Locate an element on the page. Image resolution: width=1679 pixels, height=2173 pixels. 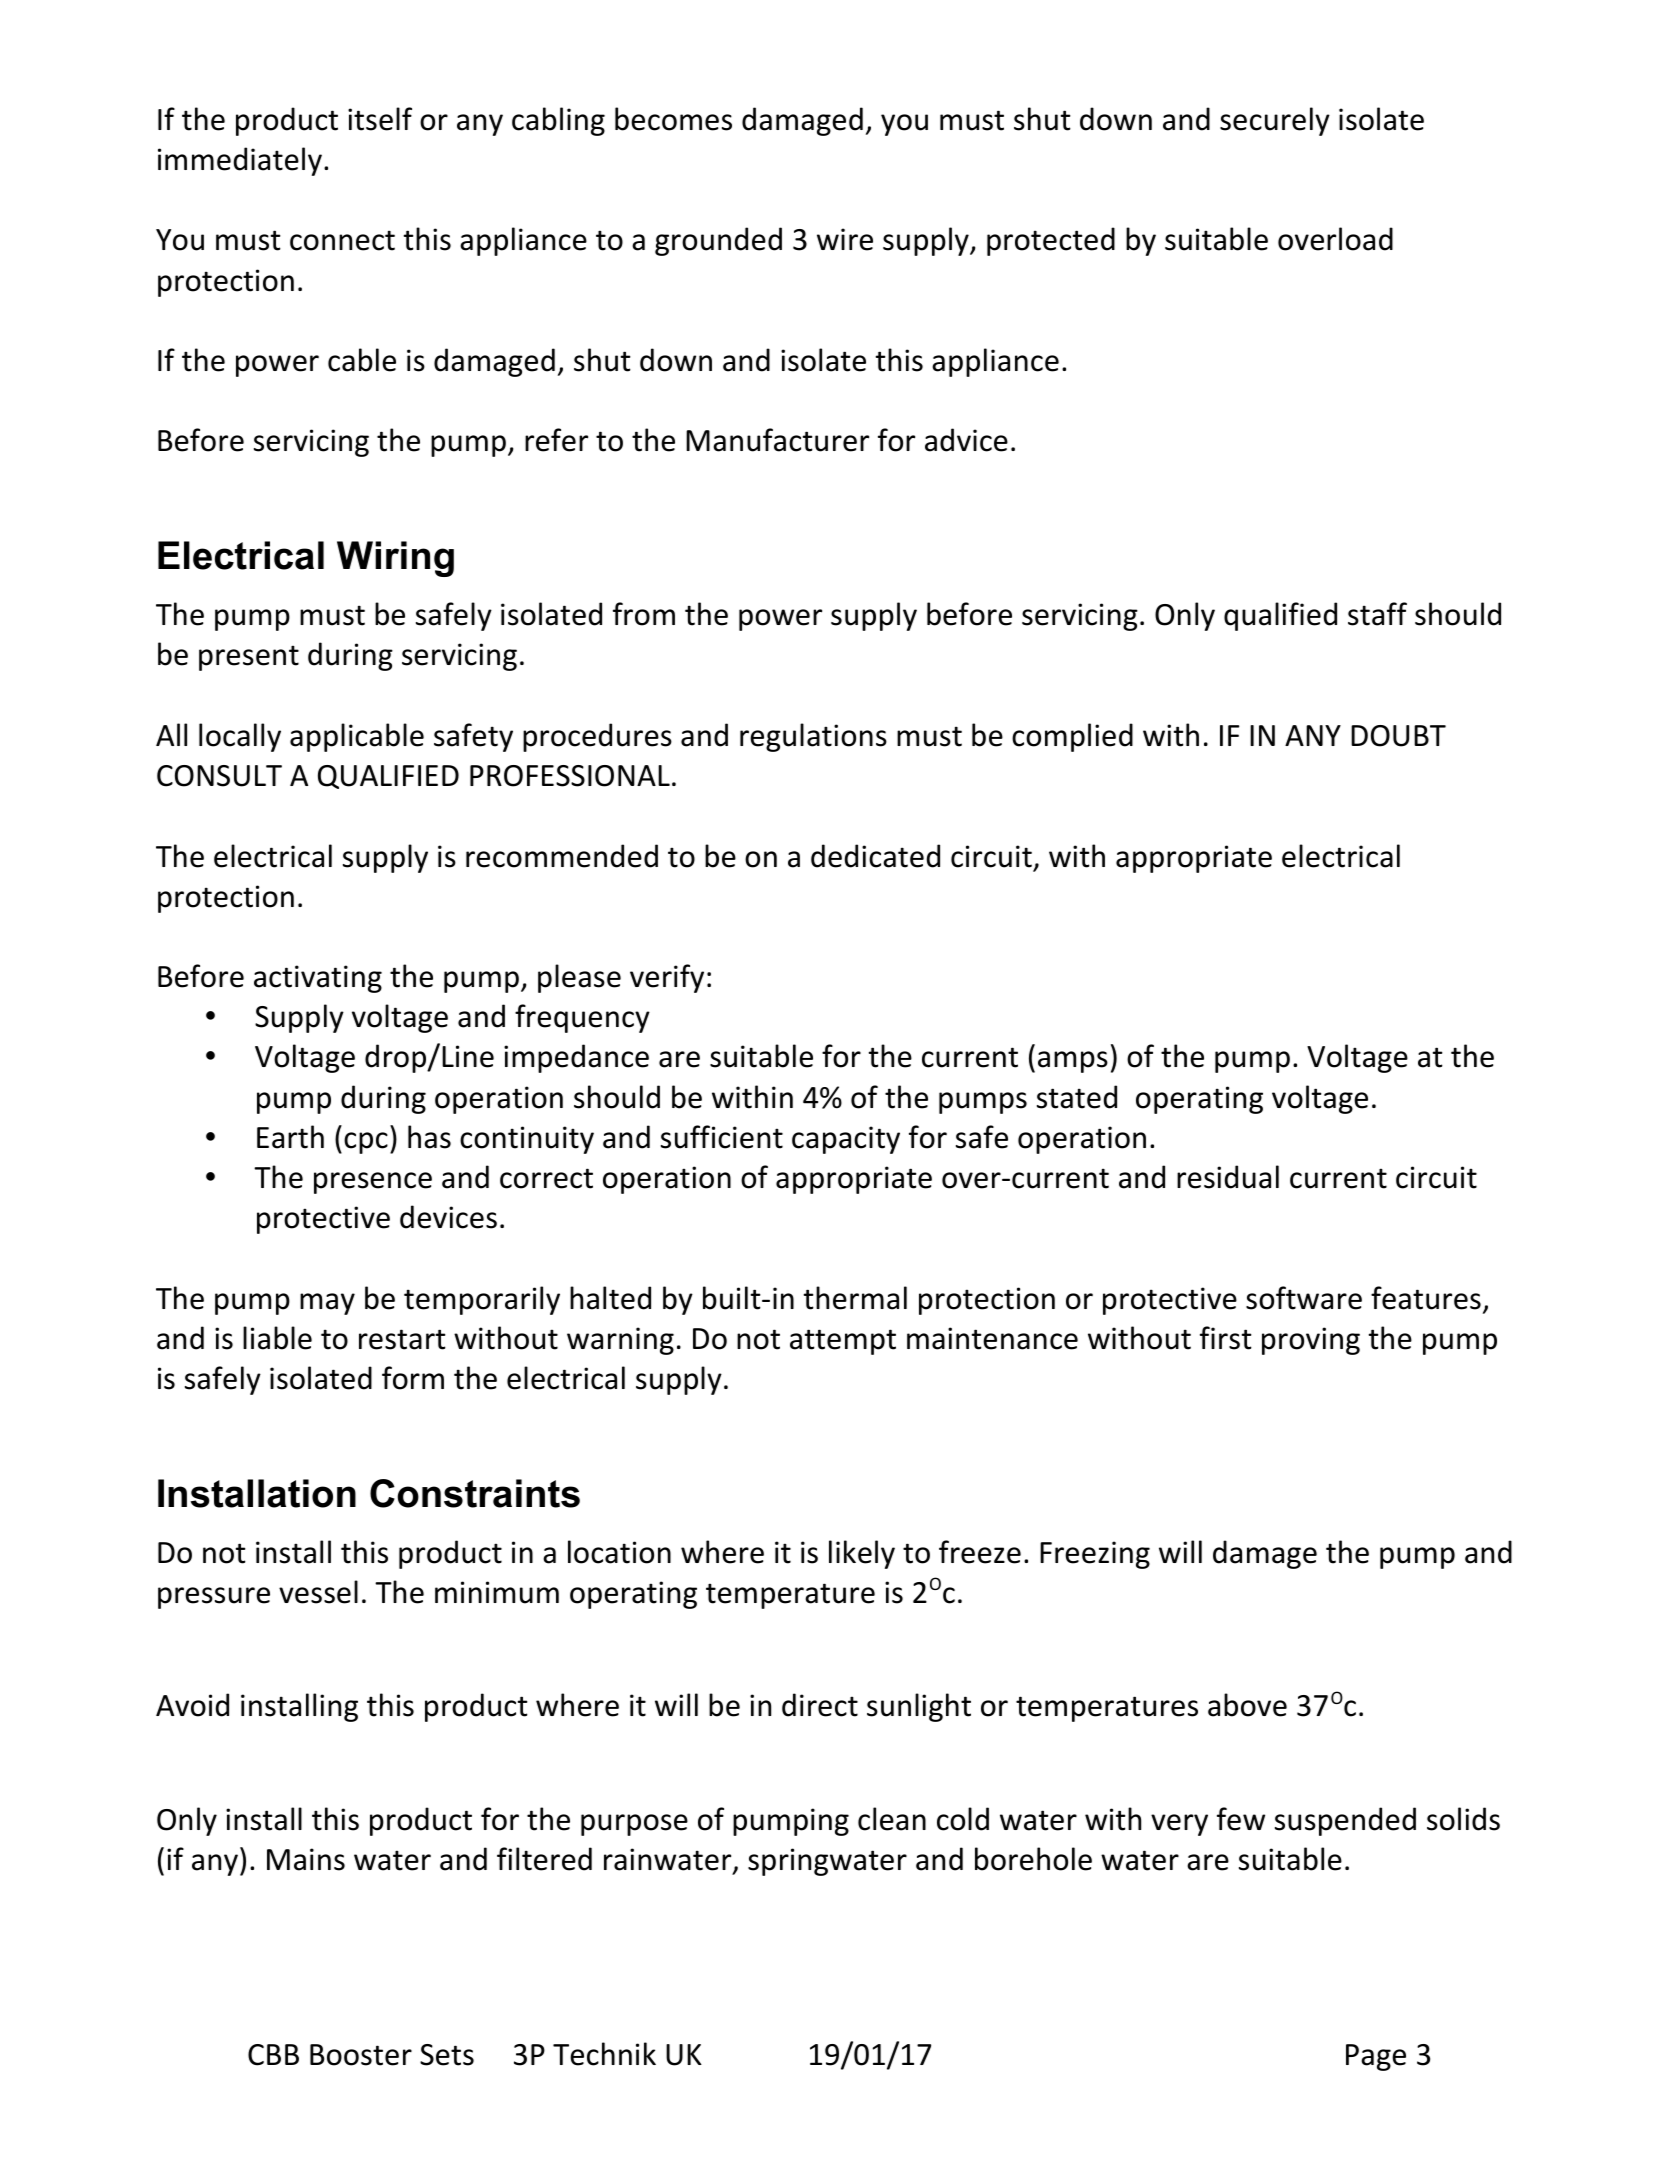
connect is located at coordinates (342, 240).
